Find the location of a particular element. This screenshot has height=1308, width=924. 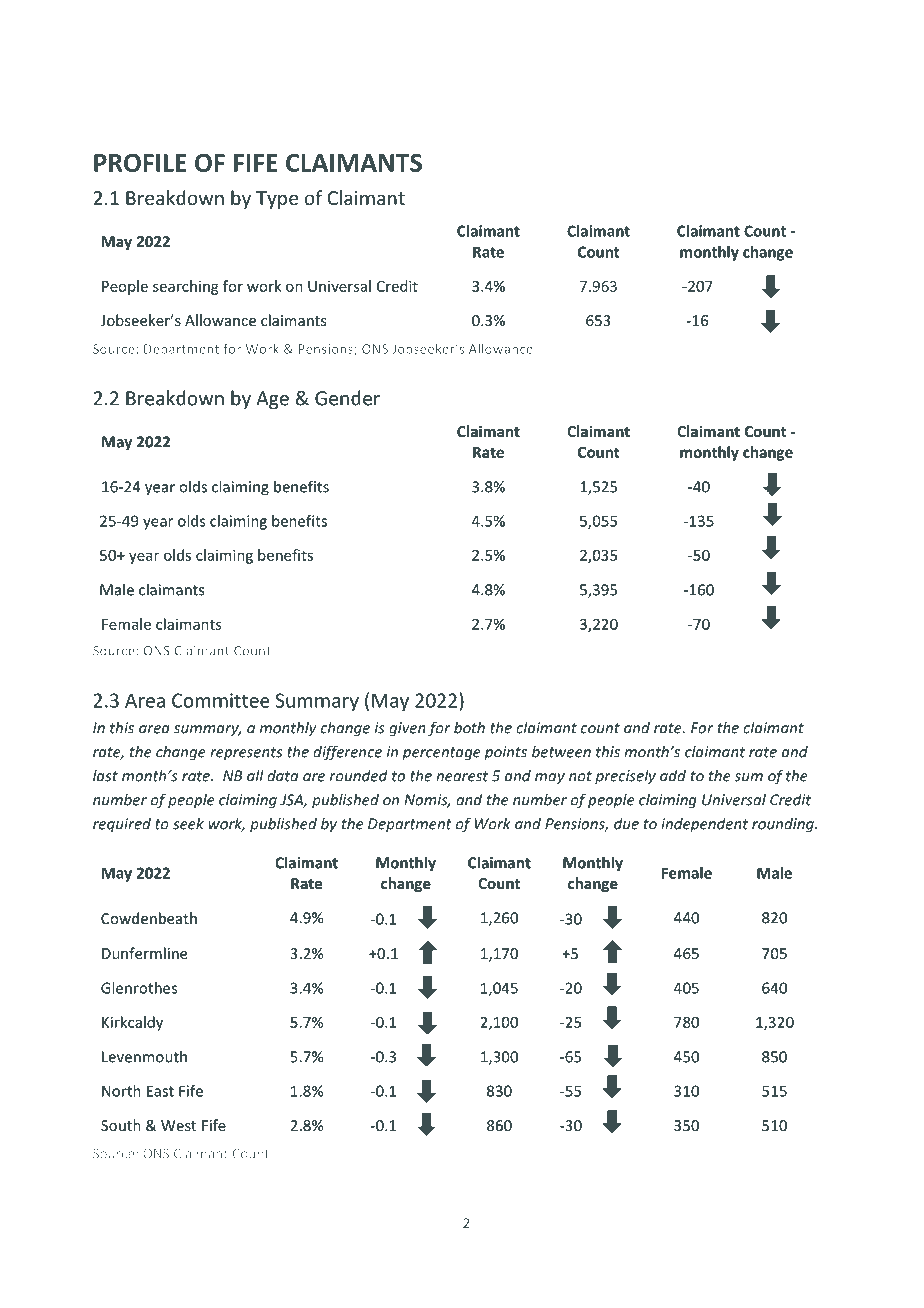

independent is located at coordinates (704, 825).
